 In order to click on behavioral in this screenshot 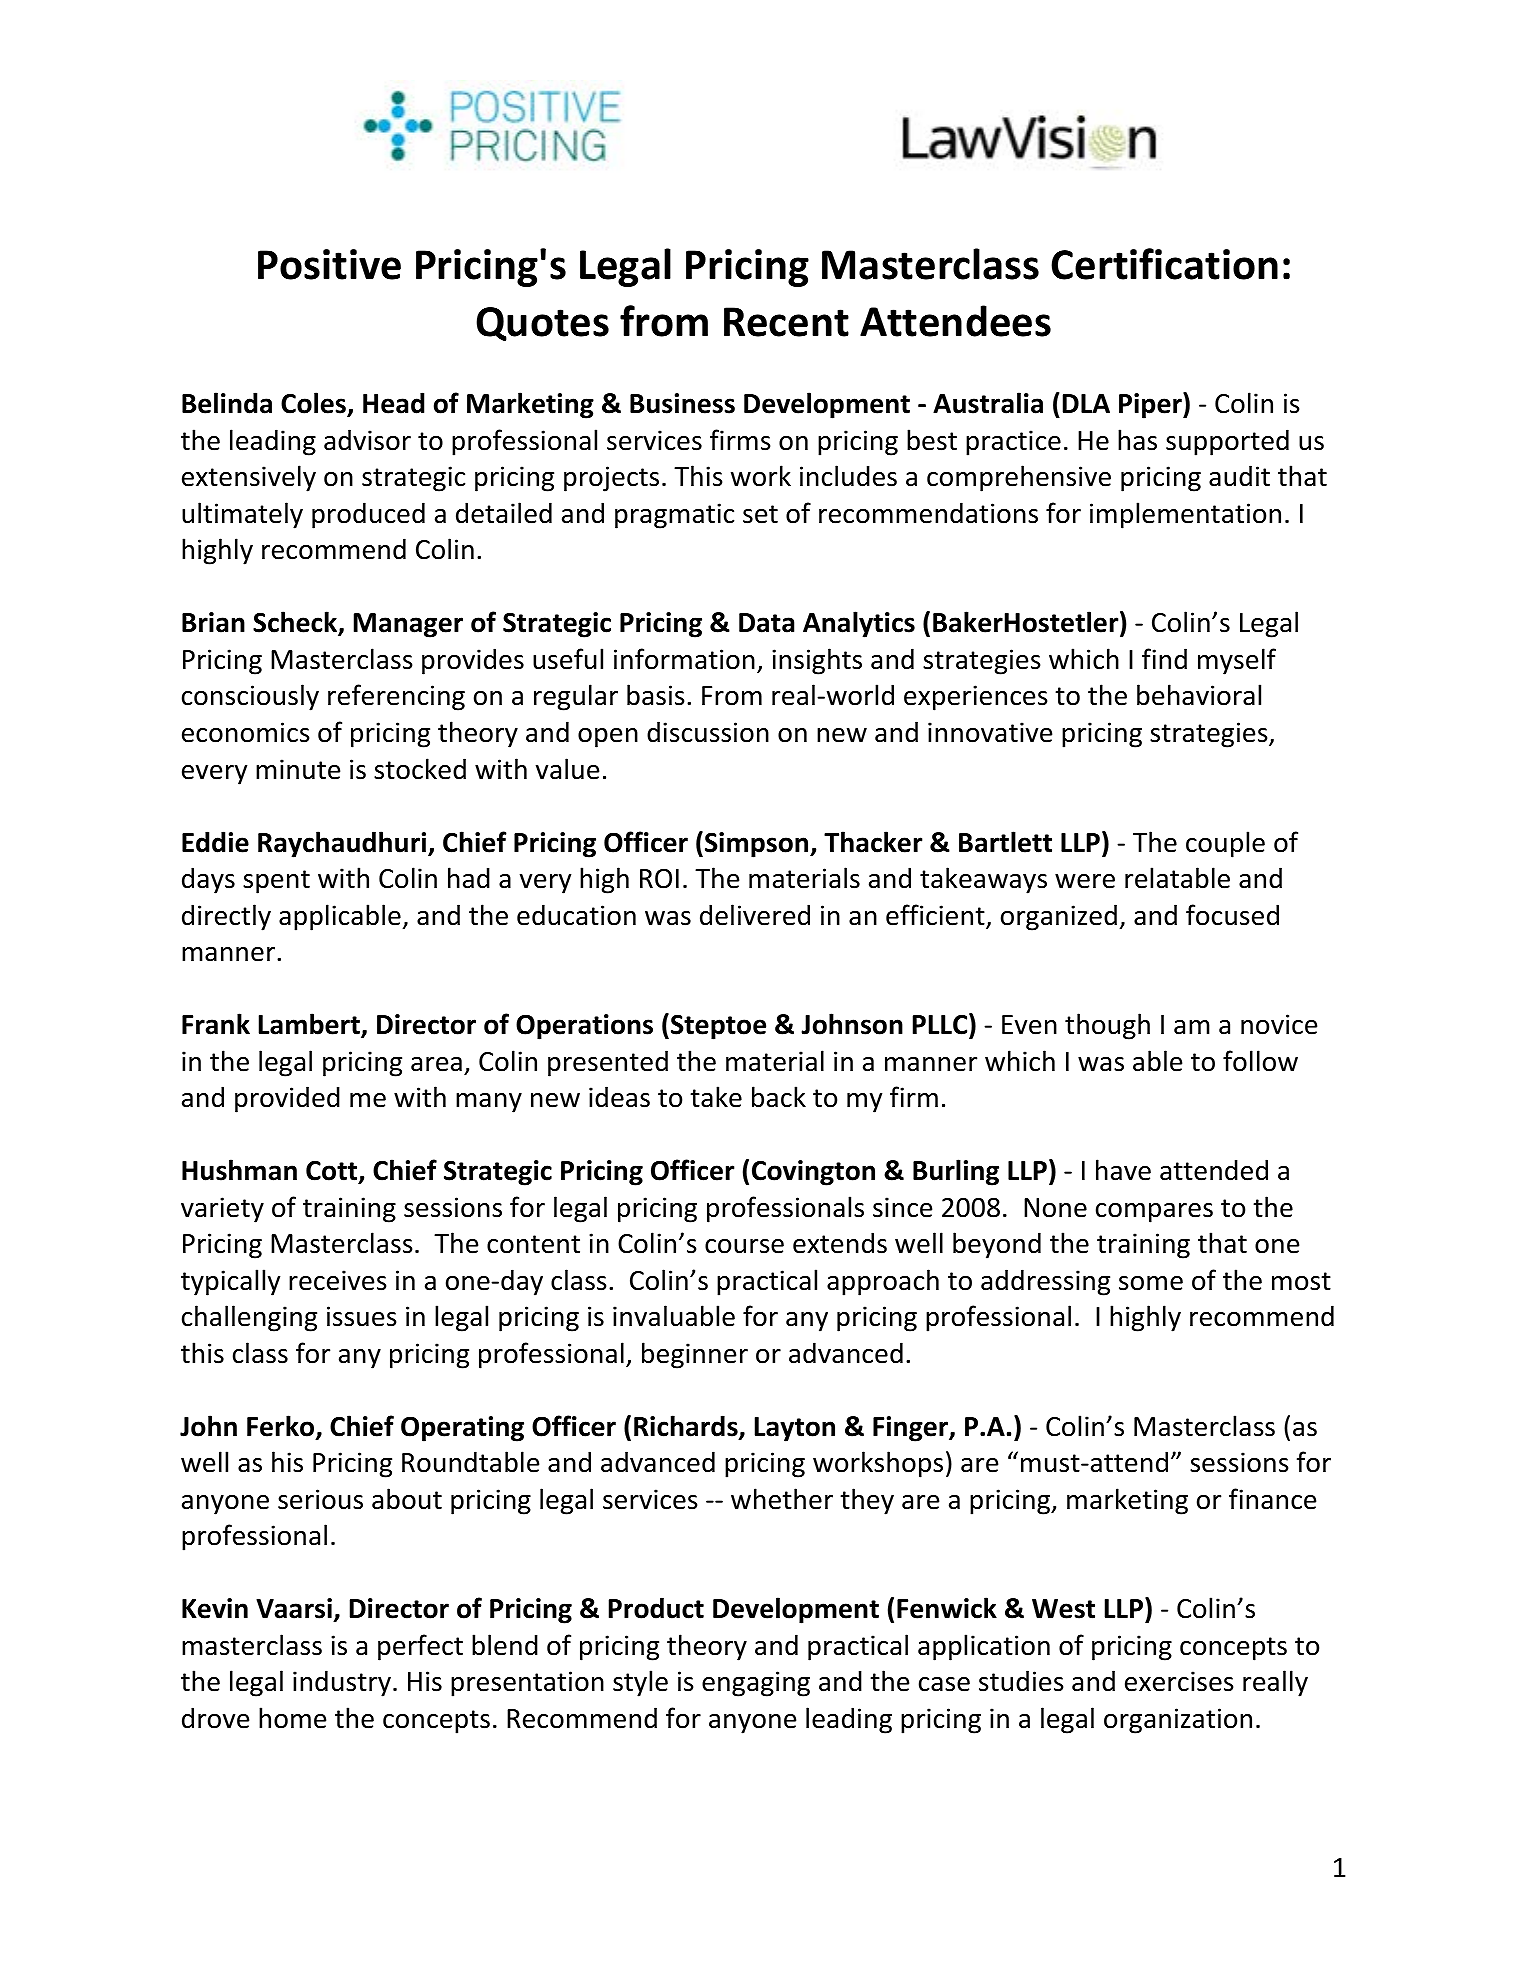, I will do `click(1199, 695)`.
